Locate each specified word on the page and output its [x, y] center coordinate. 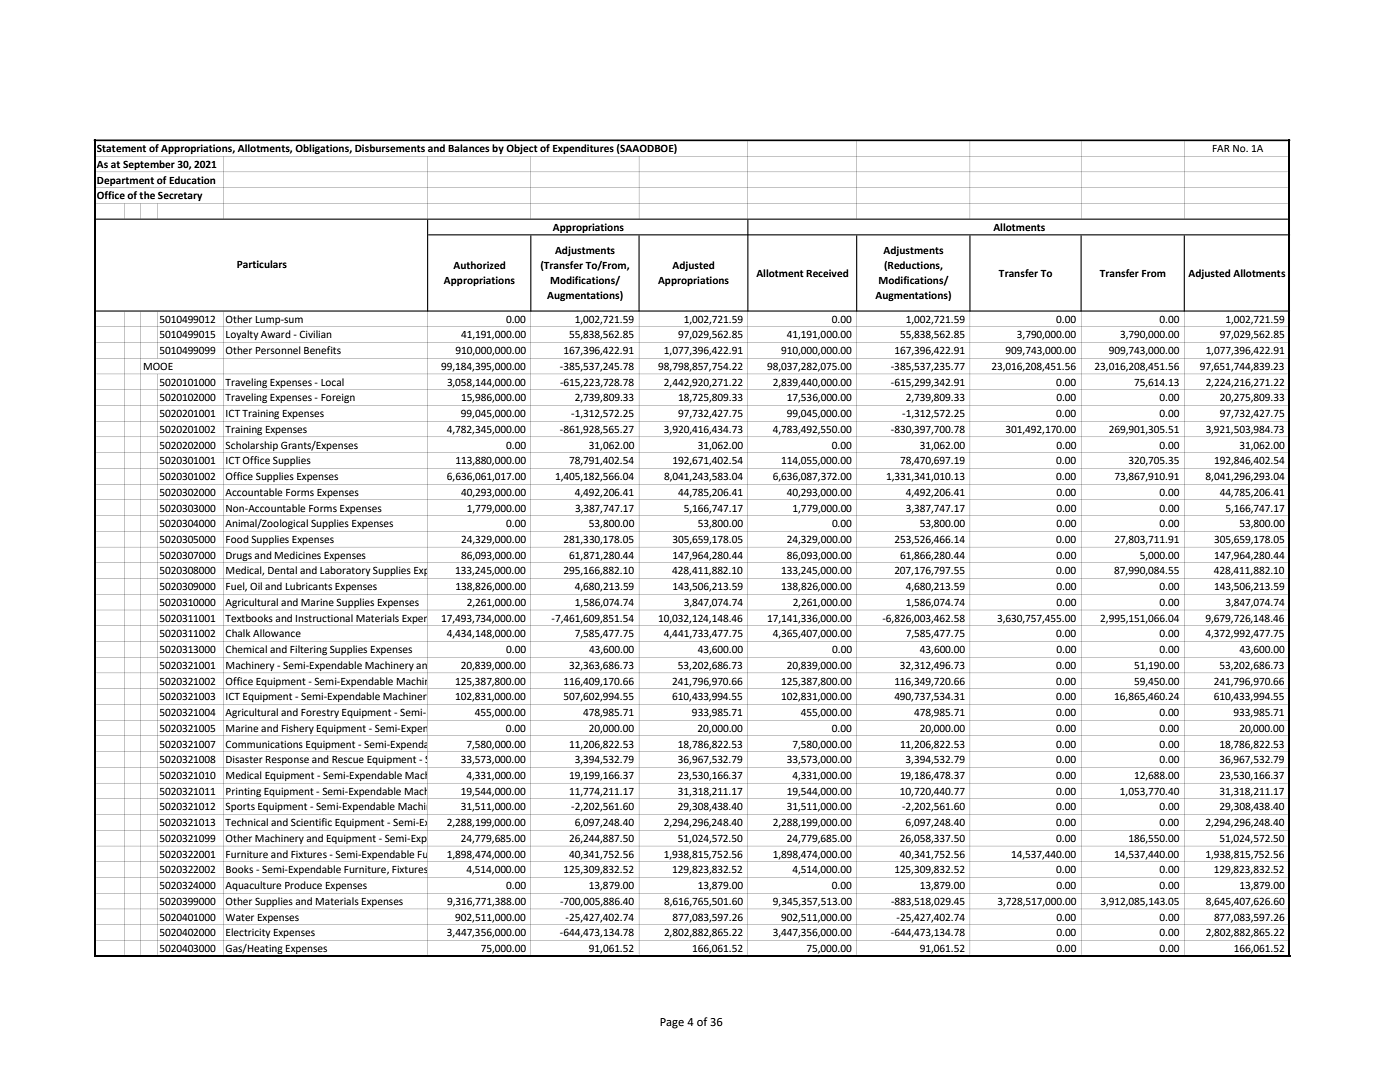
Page [672, 1023]
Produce [303, 885]
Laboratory [345, 572]
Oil [256, 586]
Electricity [248, 934]
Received [827, 273]
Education [192, 180]
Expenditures [583, 149]
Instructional [324, 618]
